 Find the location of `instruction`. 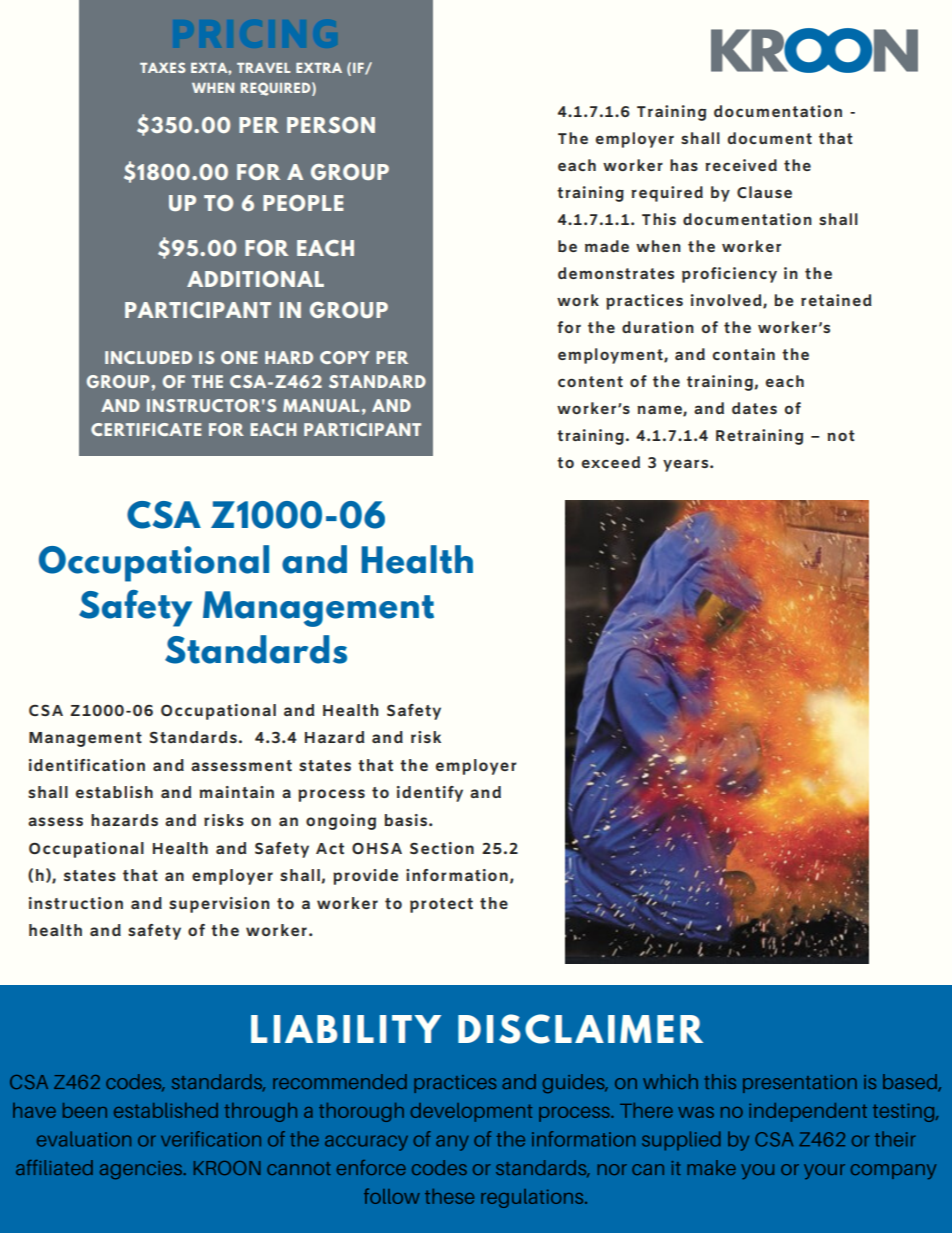

instruction is located at coordinates (76, 903).
